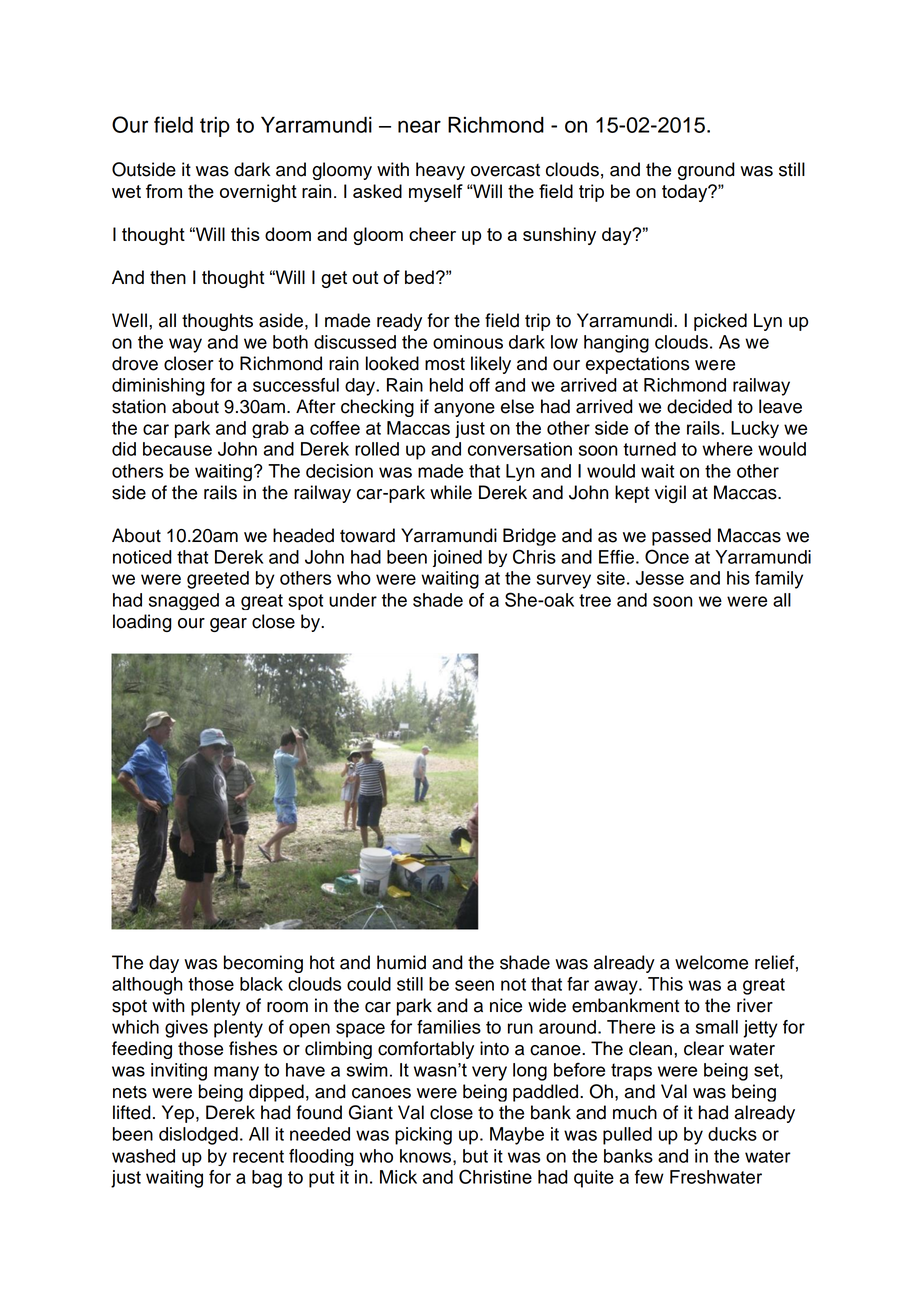  What do you see at coordinates (164, 191) in the page?
I see `from` at bounding box center [164, 191].
